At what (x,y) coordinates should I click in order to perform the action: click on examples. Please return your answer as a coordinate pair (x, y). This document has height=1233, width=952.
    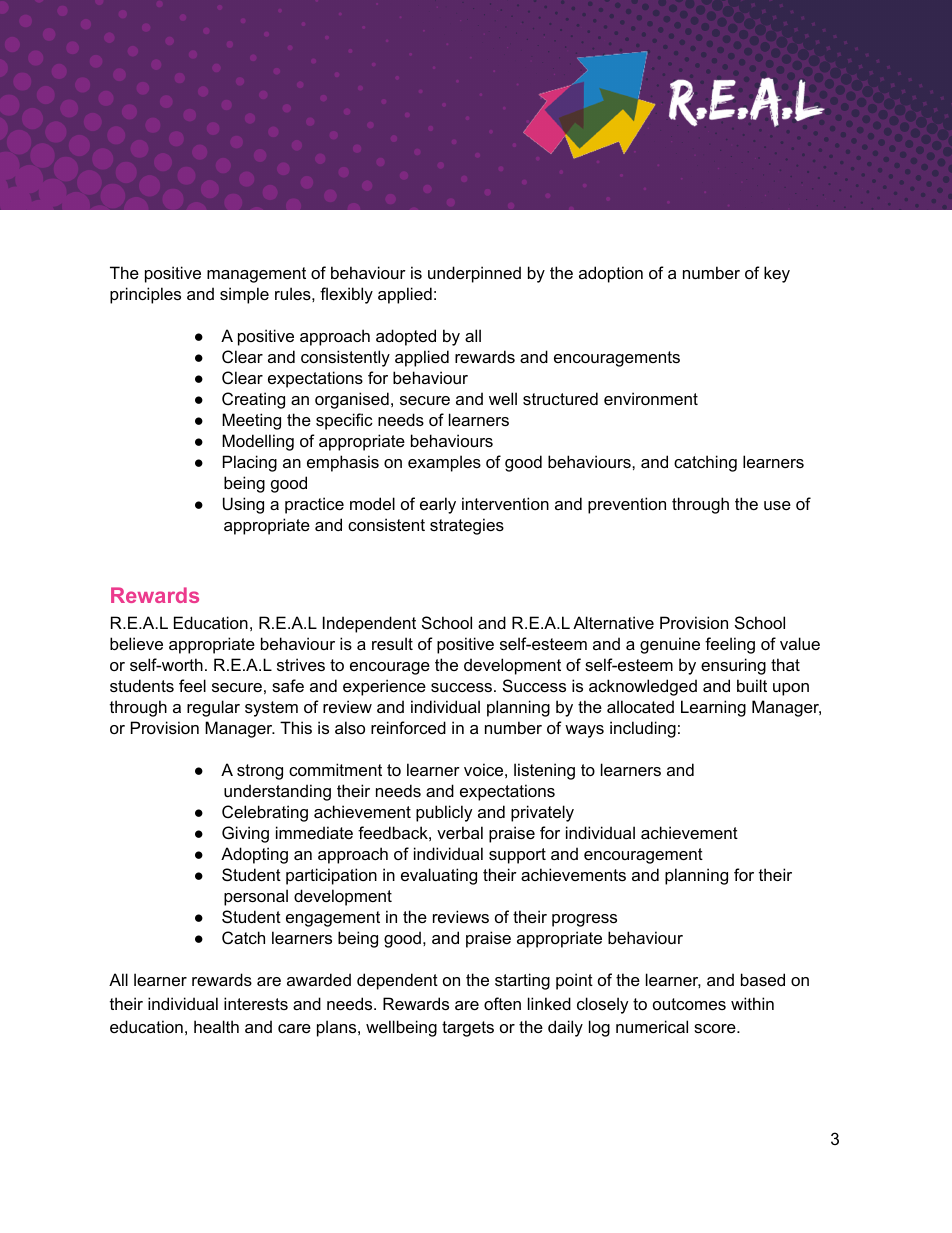
    Looking at the image, I should click on (444, 463).
